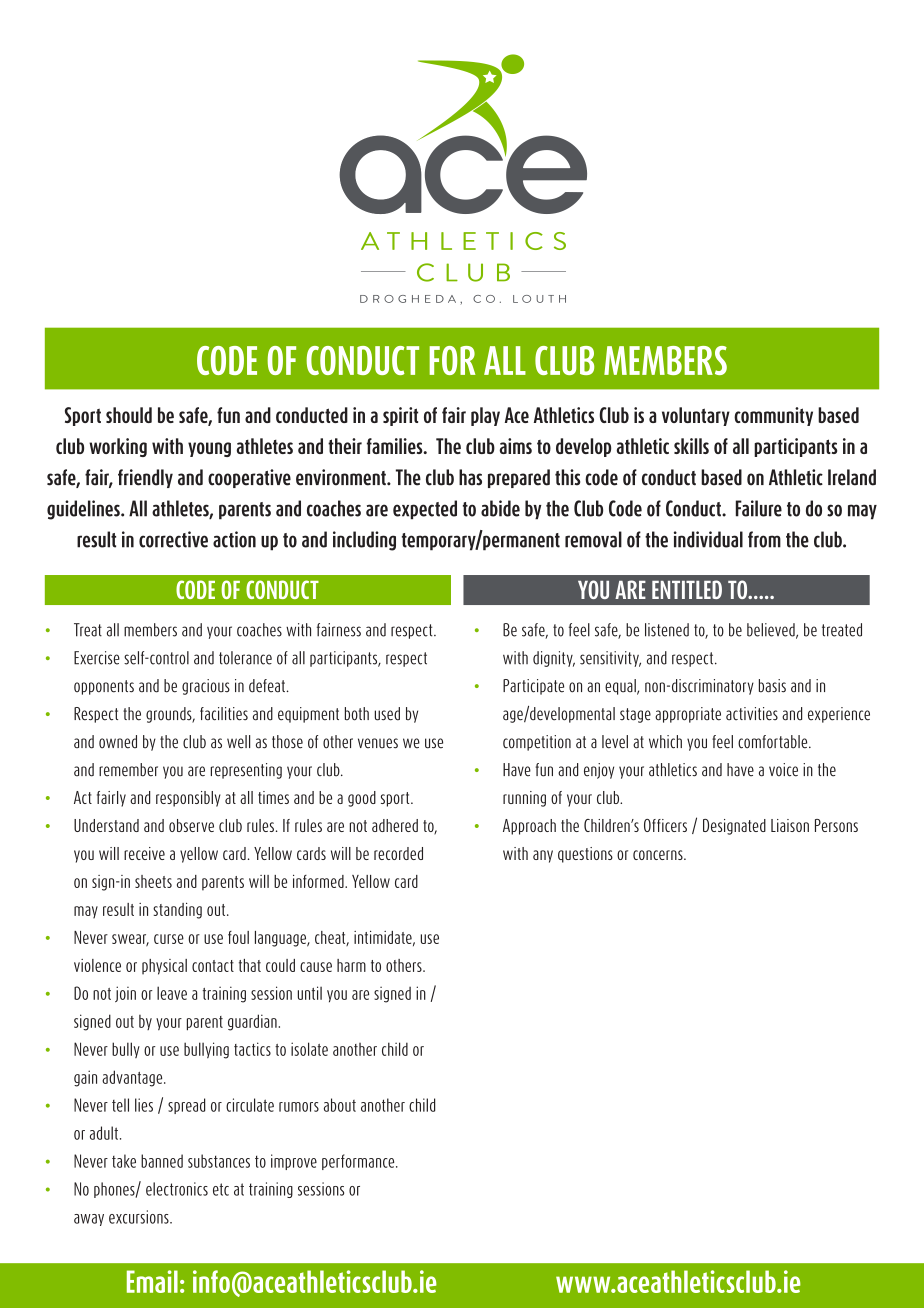 This image has width=924, height=1308. What do you see at coordinates (524, 799) in the image?
I see `running` at bounding box center [524, 799].
